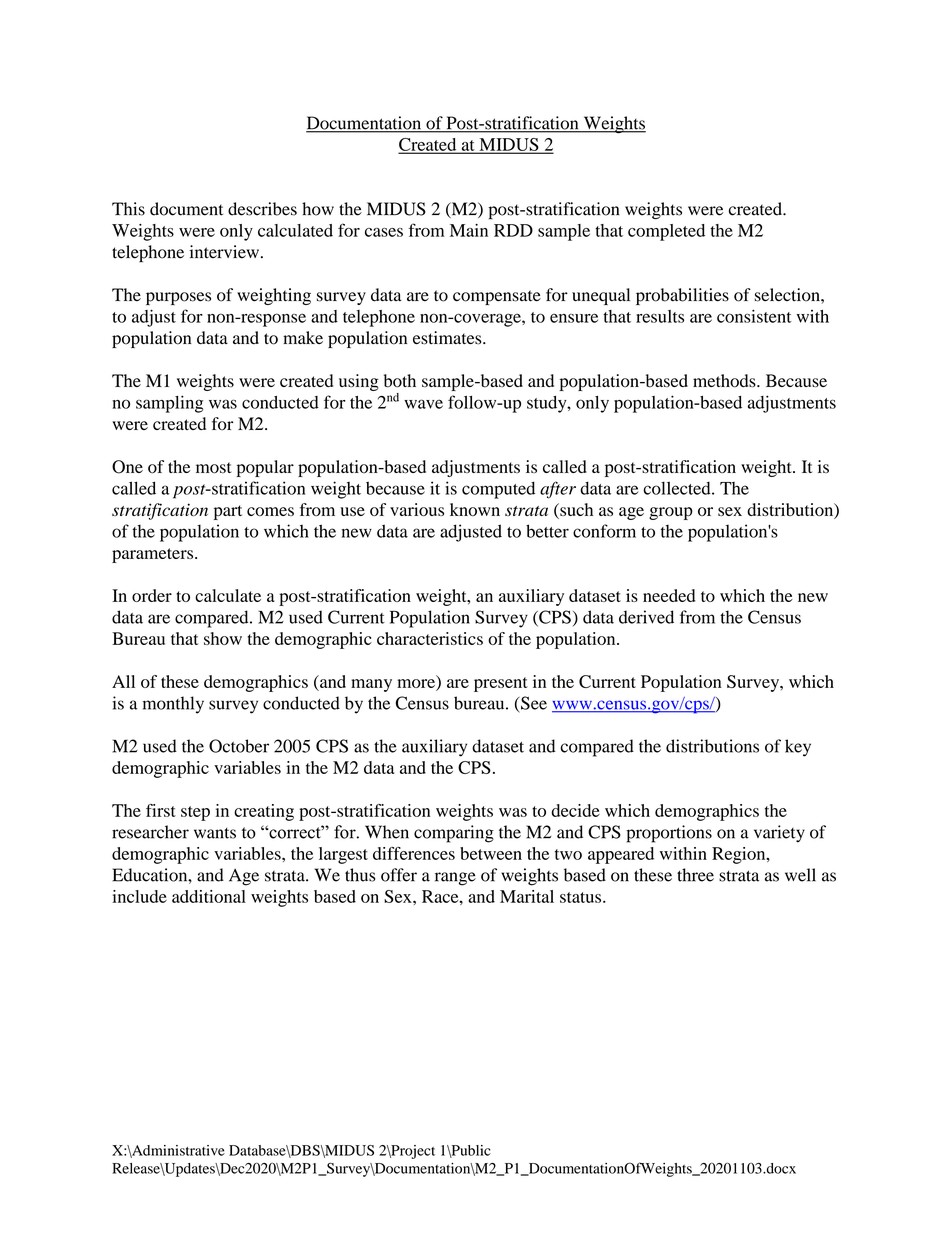 This image has width=952, height=1233. Describe the element at coordinates (455, 879) in the image. I see `range` at that location.
